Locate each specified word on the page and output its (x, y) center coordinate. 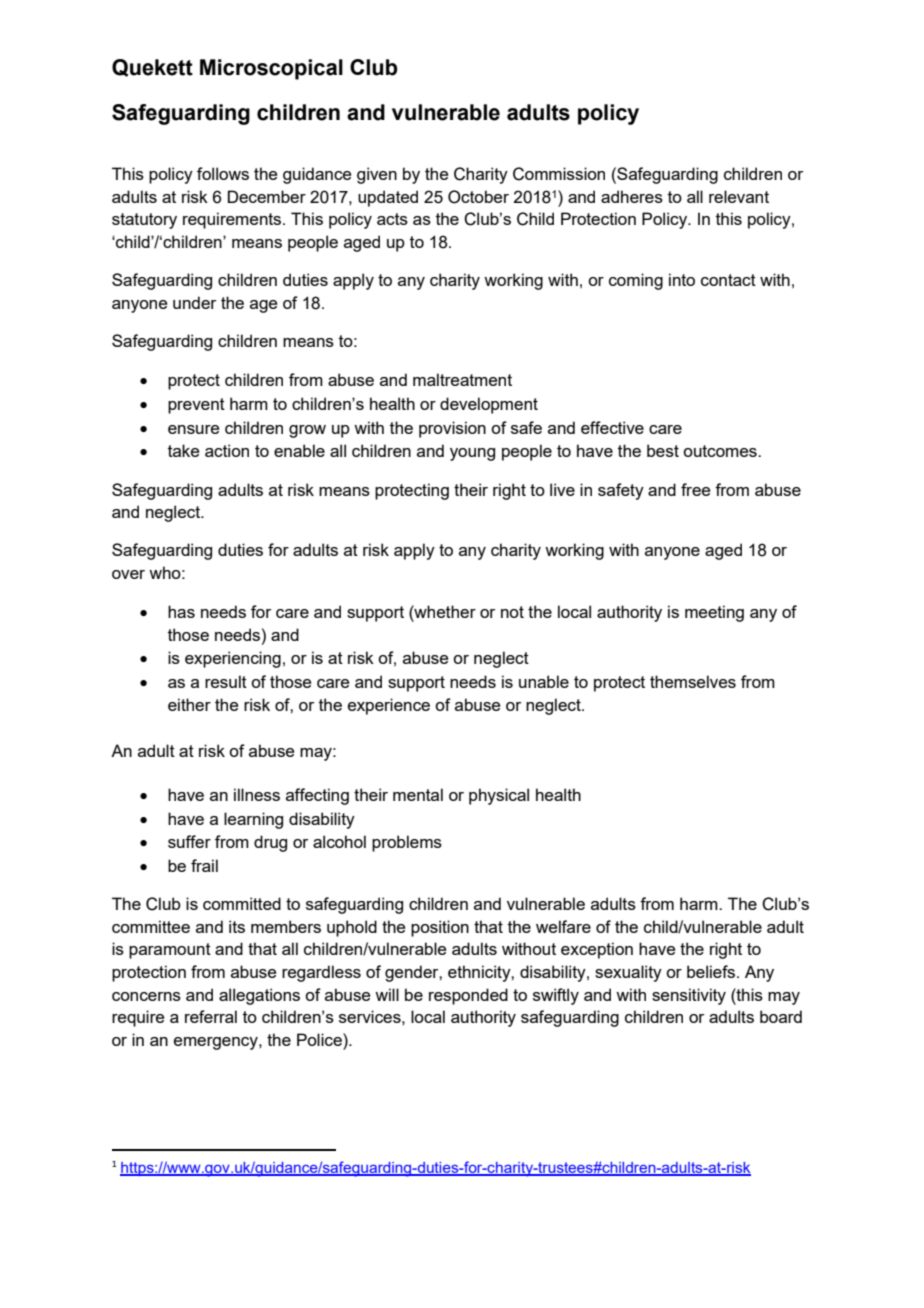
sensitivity (689, 996)
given (377, 175)
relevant (739, 196)
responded (468, 996)
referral (211, 1016)
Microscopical (271, 69)
